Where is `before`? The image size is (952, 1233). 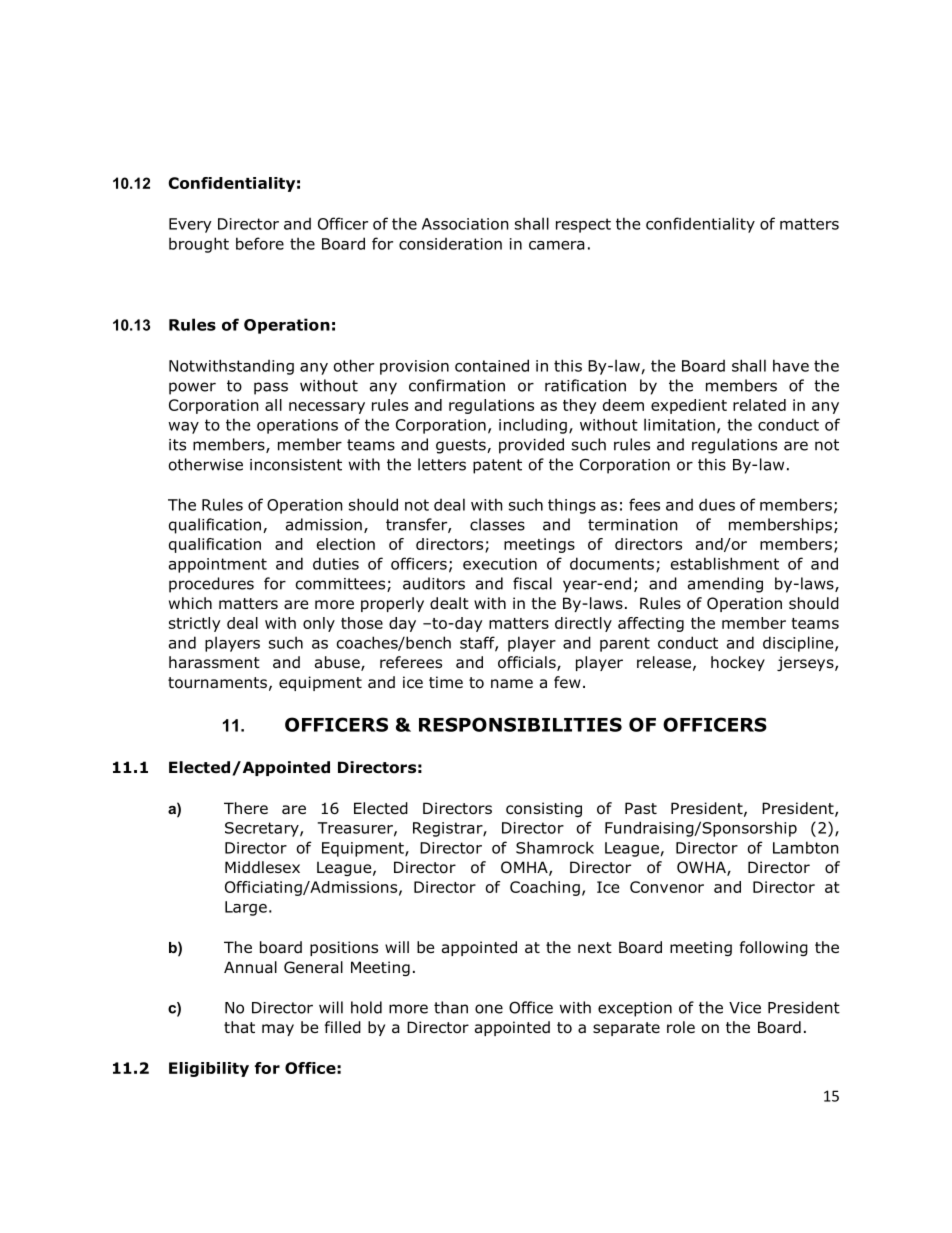
before is located at coordinates (260, 243).
